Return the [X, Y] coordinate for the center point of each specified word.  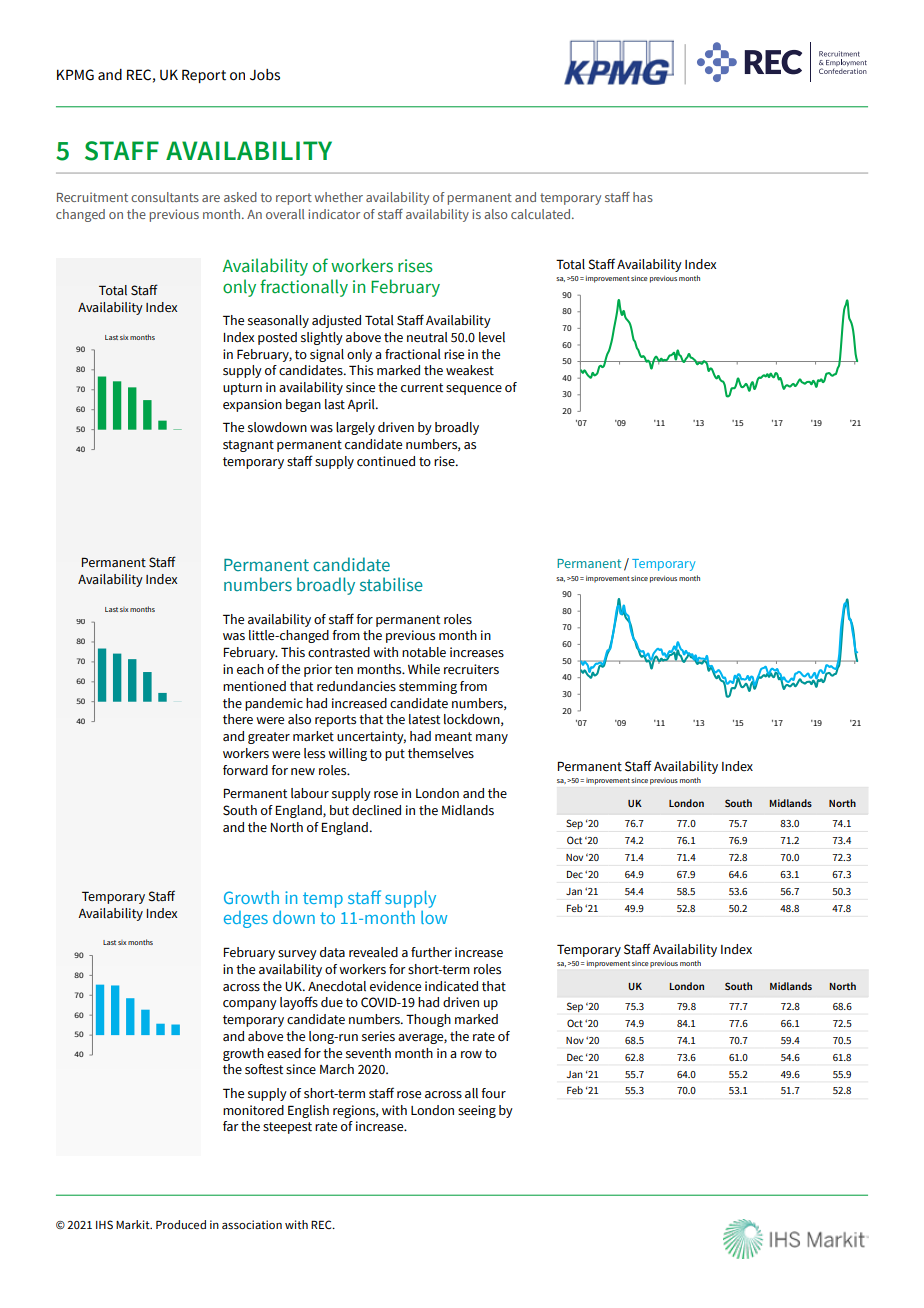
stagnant [248, 446]
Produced [181, 1224]
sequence [474, 390]
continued [386, 461]
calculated [542, 214]
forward [245, 770]
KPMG [75, 75]
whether [339, 197]
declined [376, 810]
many [492, 739]
